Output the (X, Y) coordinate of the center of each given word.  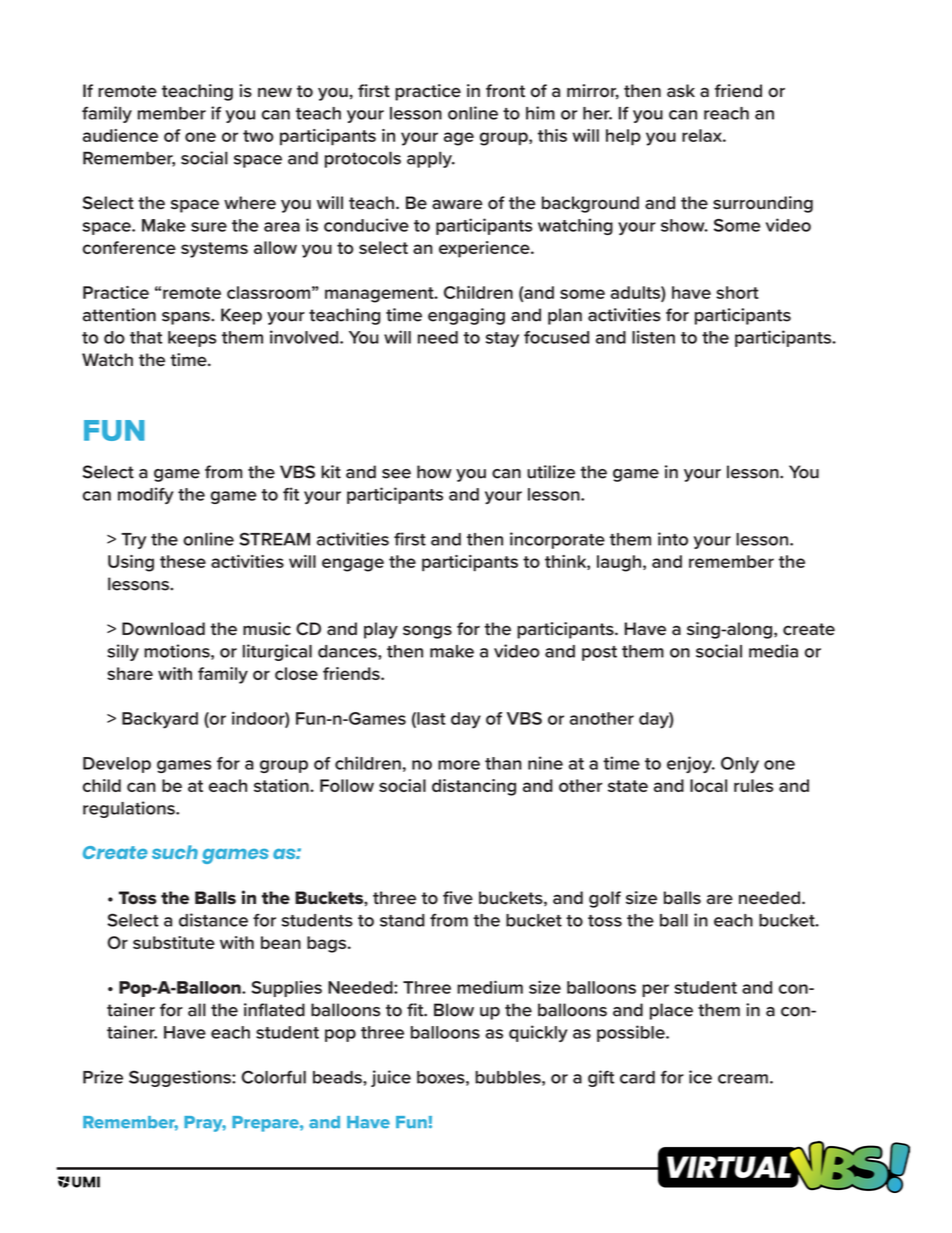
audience (120, 135)
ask (681, 91)
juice (391, 1078)
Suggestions (181, 1078)
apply (430, 159)
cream (743, 1079)
